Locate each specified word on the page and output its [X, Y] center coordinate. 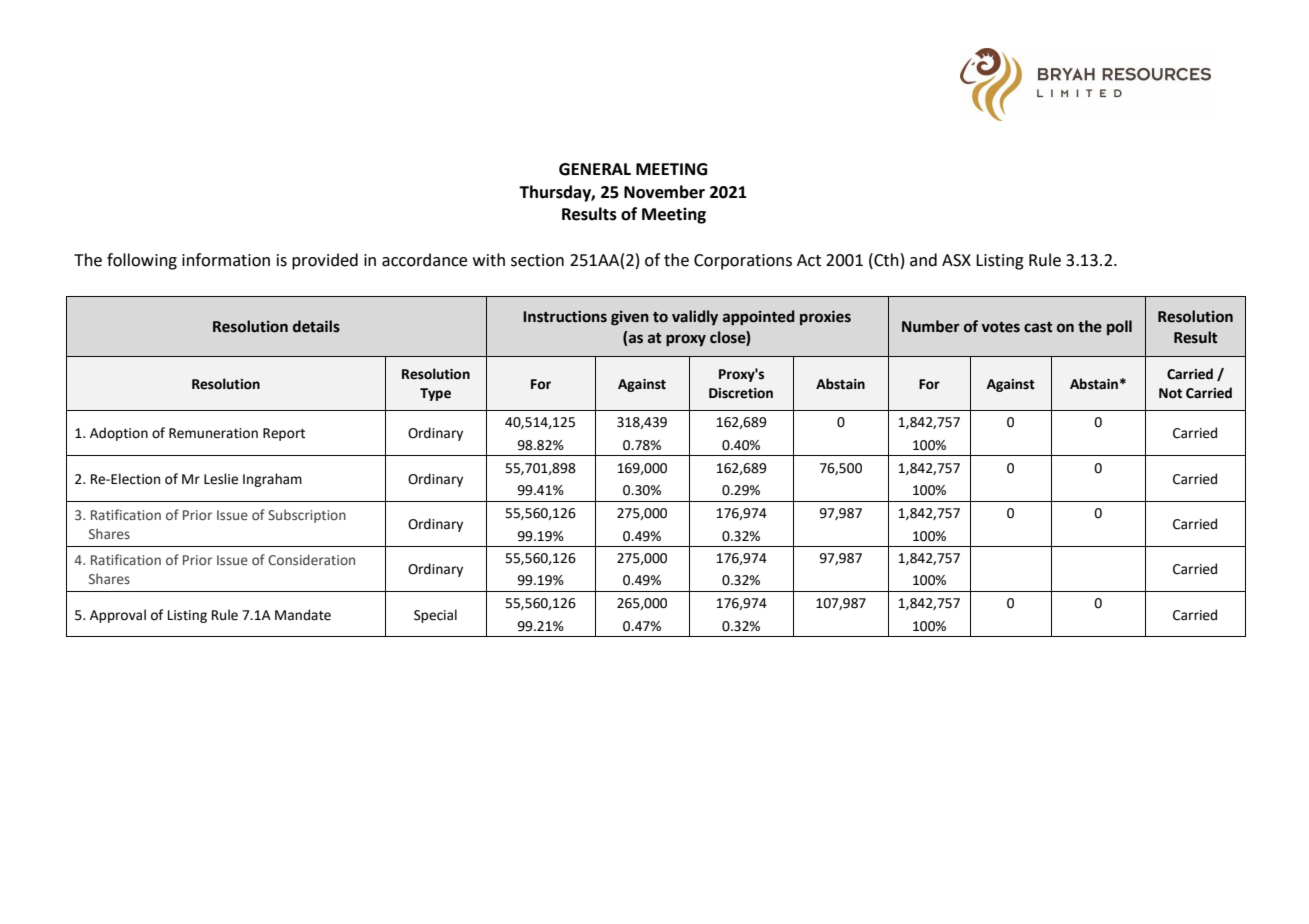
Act [809, 260]
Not [1170, 393]
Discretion [741, 393]
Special [435, 616]
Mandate [303, 615]
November [664, 192]
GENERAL [595, 169]
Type [435, 394]
